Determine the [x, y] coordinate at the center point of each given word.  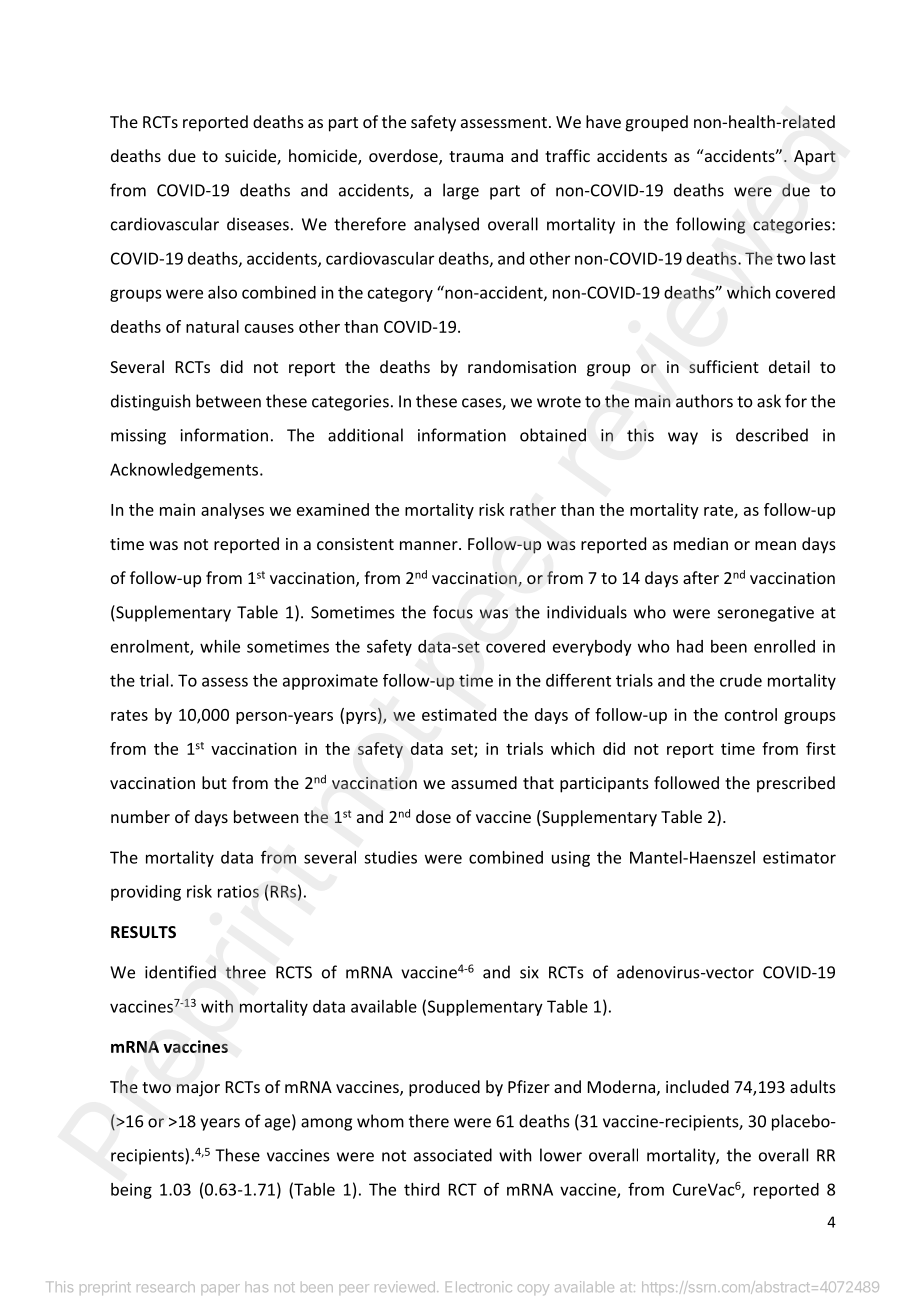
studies [390, 857]
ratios [238, 891]
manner [430, 545]
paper [221, 1289]
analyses [232, 511]
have [603, 121]
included [697, 1086]
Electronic [479, 1286]
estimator [799, 857]
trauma [476, 156]
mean [775, 545]
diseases [258, 224]
